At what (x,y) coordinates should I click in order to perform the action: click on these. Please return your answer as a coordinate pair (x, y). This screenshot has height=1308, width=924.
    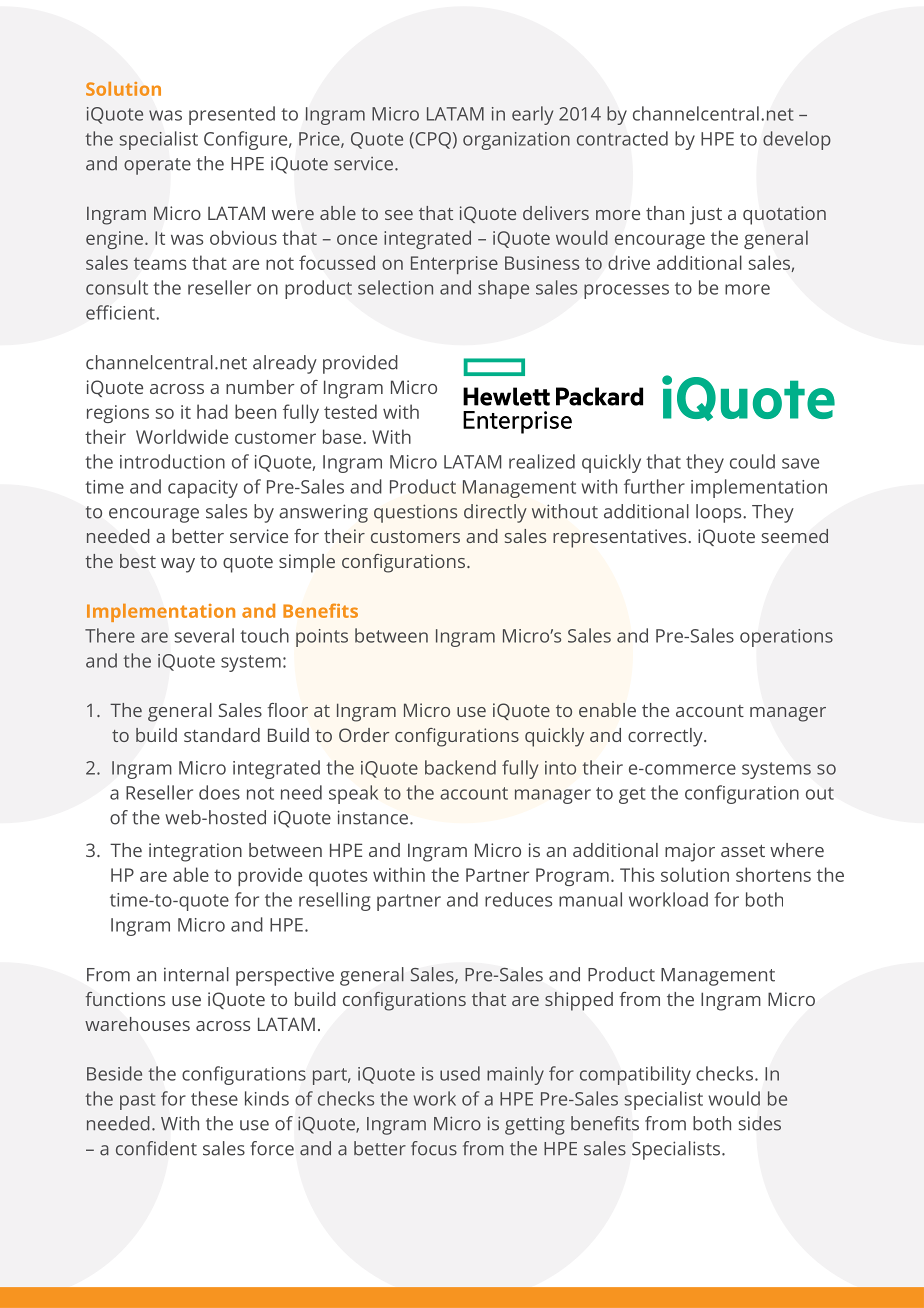
    Looking at the image, I should click on (214, 1098).
